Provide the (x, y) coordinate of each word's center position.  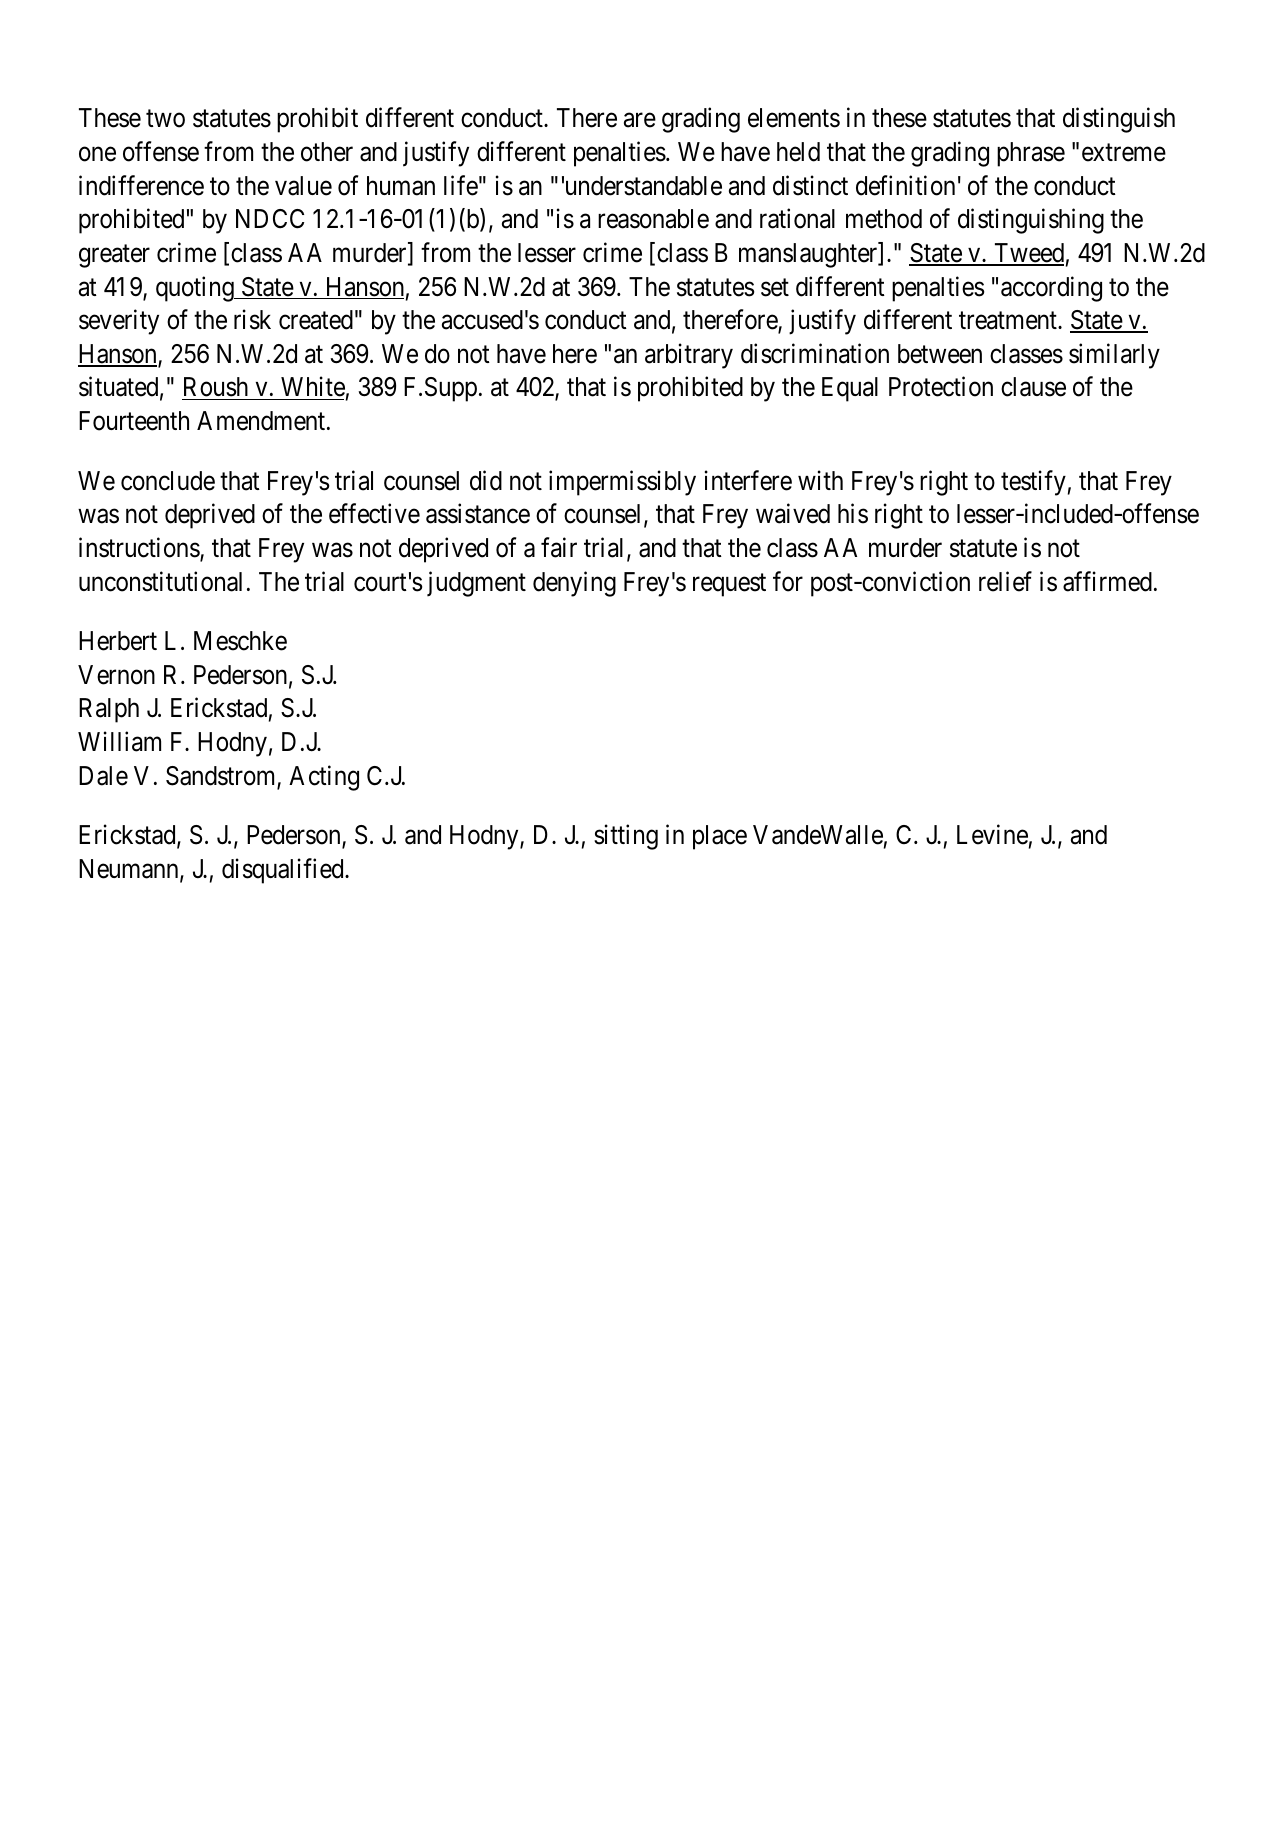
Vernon (116, 675)
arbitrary (689, 356)
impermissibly (622, 483)
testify (1033, 483)
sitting (626, 837)
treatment (1009, 321)
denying (574, 584)
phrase (1031, 154)
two (165, 119)
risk (252, 319)
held (798, 152)
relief (1005, 581)
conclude (168, 481)
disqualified (284, 871)
